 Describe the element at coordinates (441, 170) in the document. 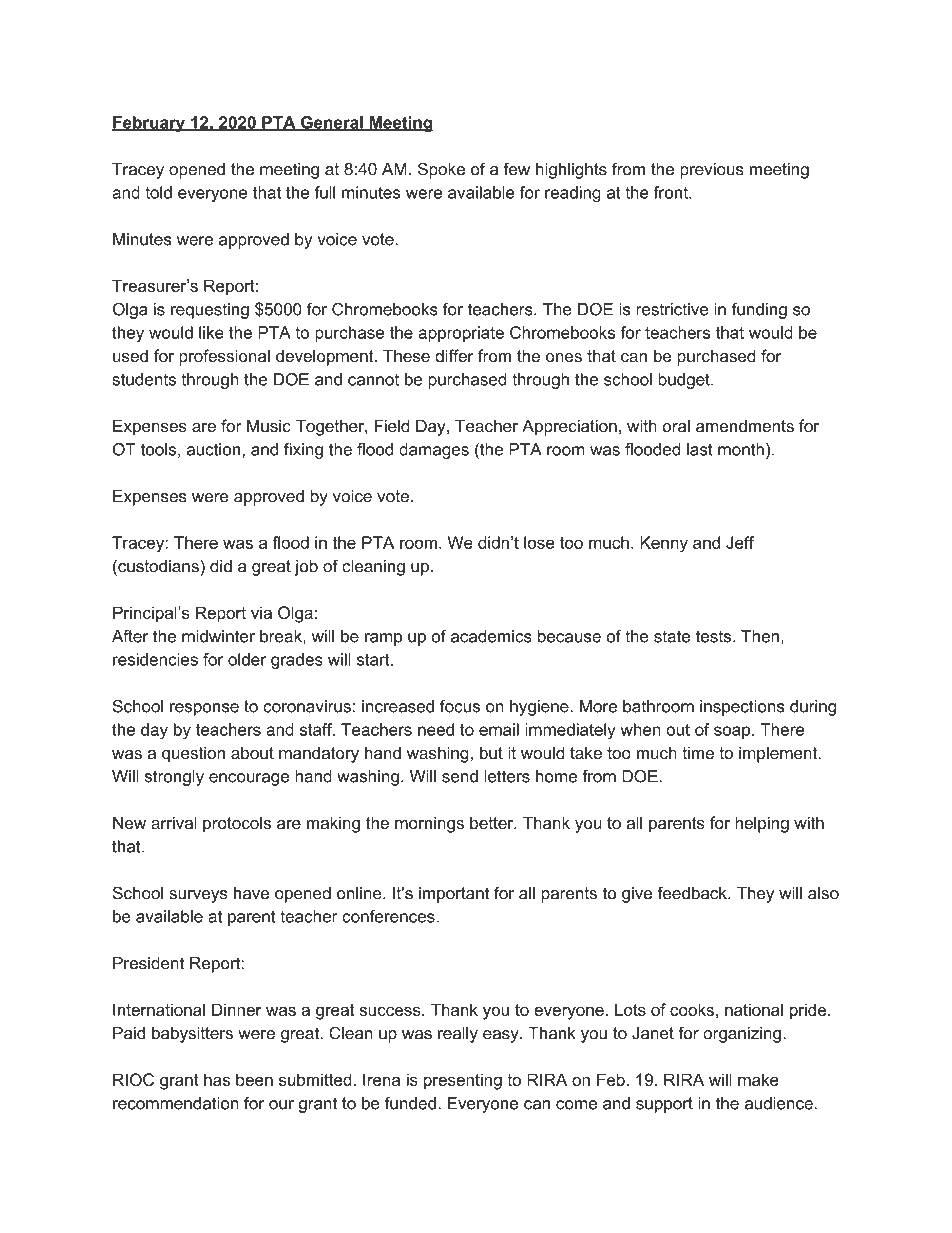

I see `Spoke` at that location.
